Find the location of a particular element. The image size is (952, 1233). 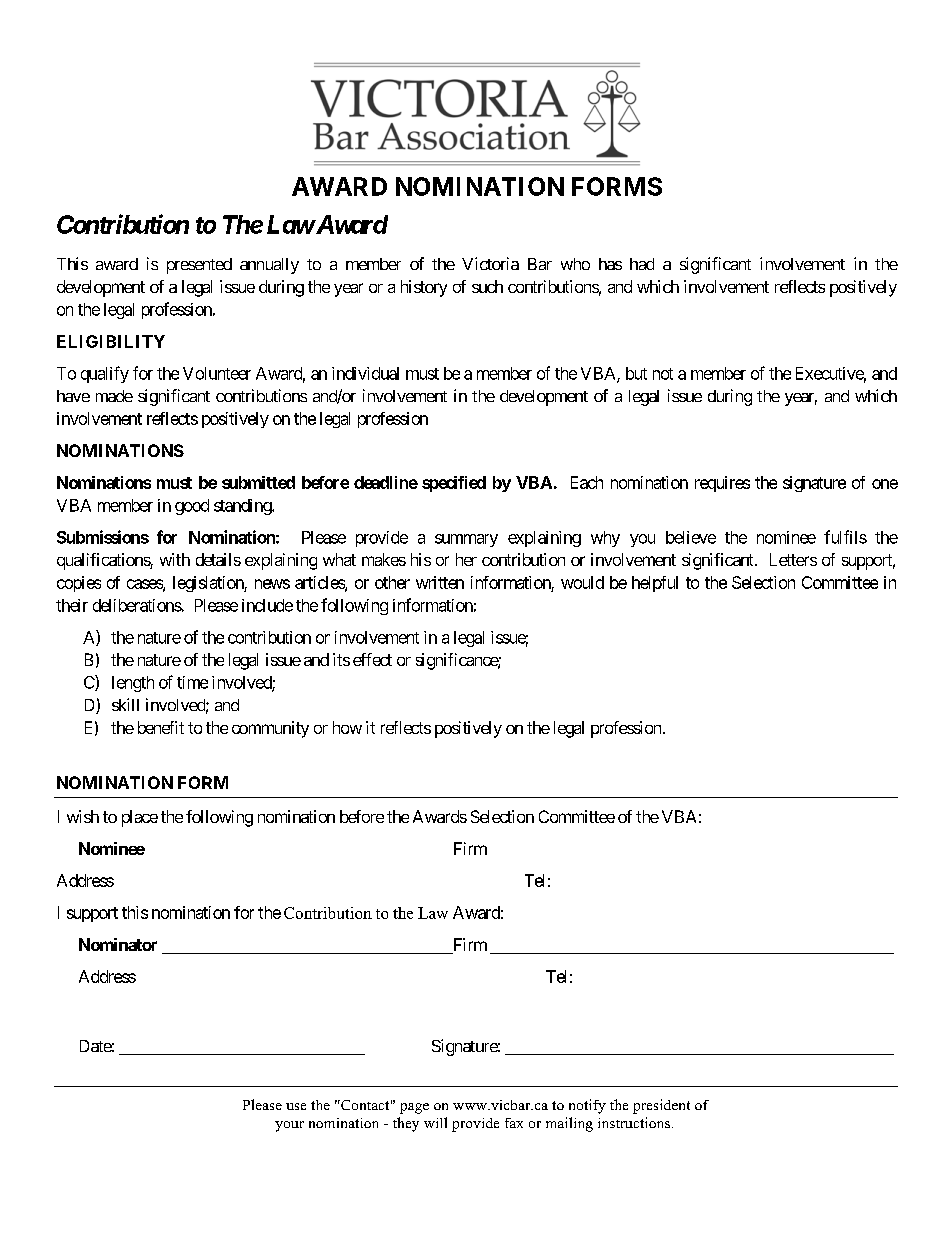

use is located at coordinates (296, 1106).
